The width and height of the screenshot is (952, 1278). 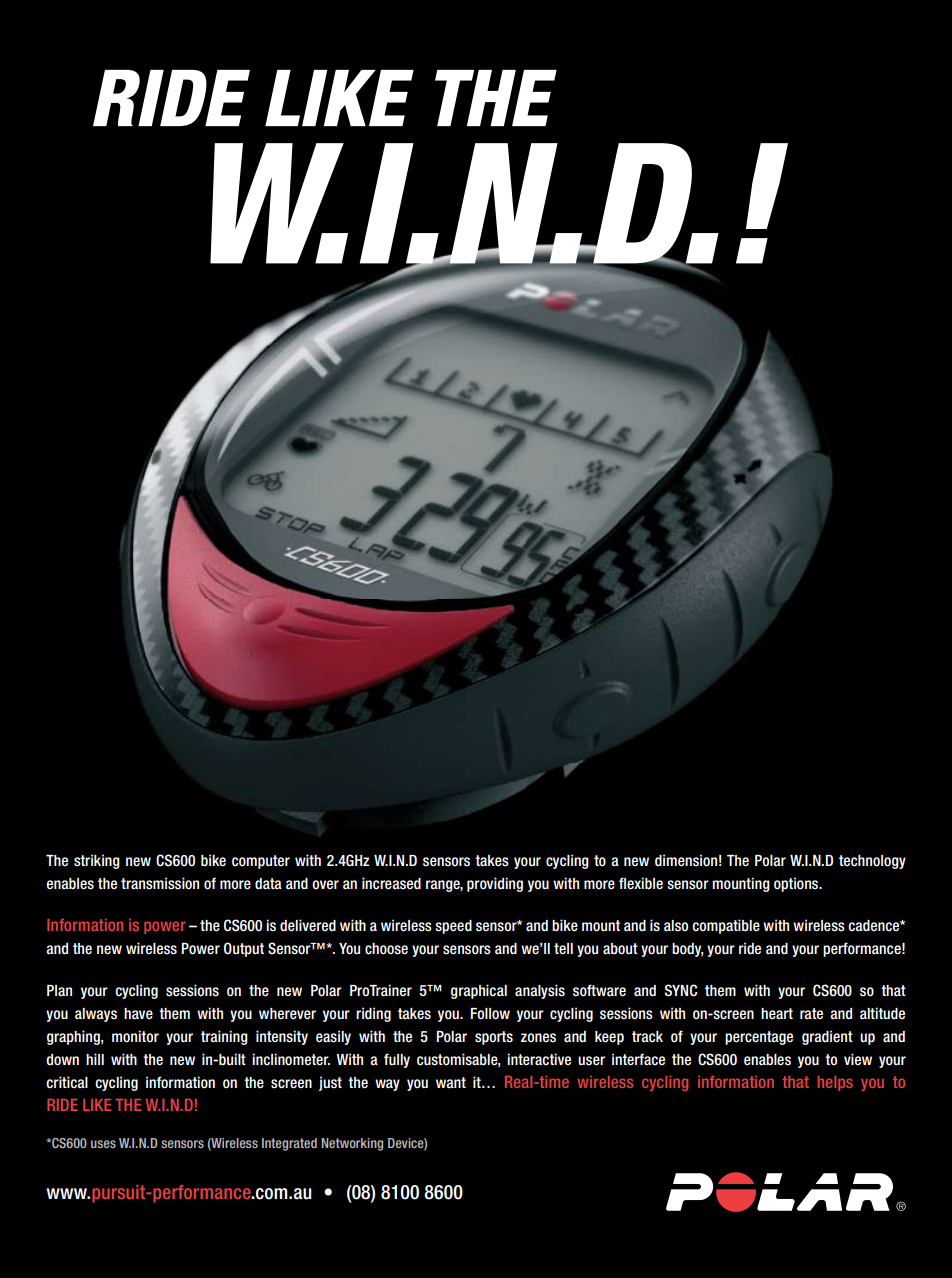 I want to click on uses, so click(x=103, y=1144).
